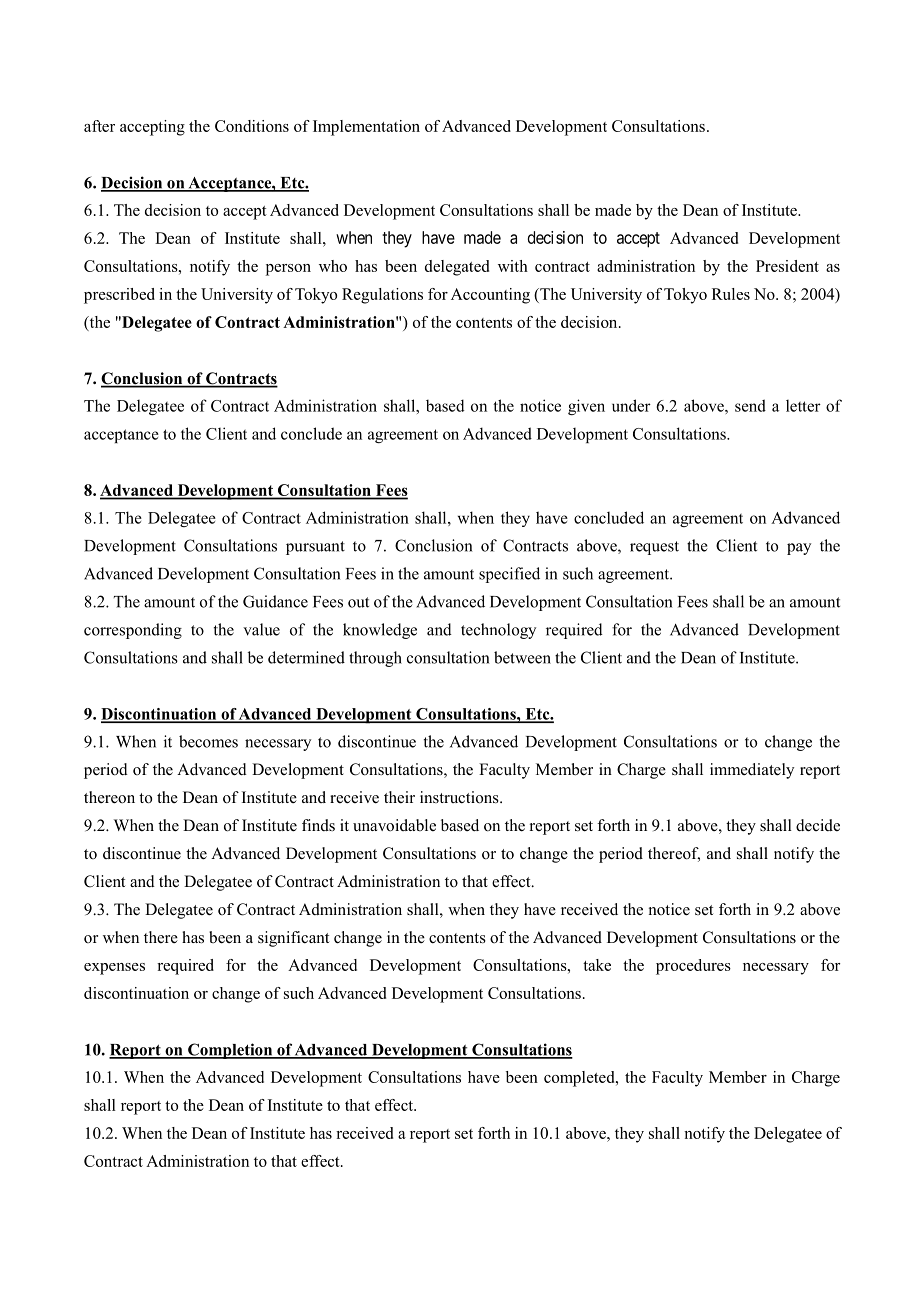  I want to click on take, so click(597, 965).
